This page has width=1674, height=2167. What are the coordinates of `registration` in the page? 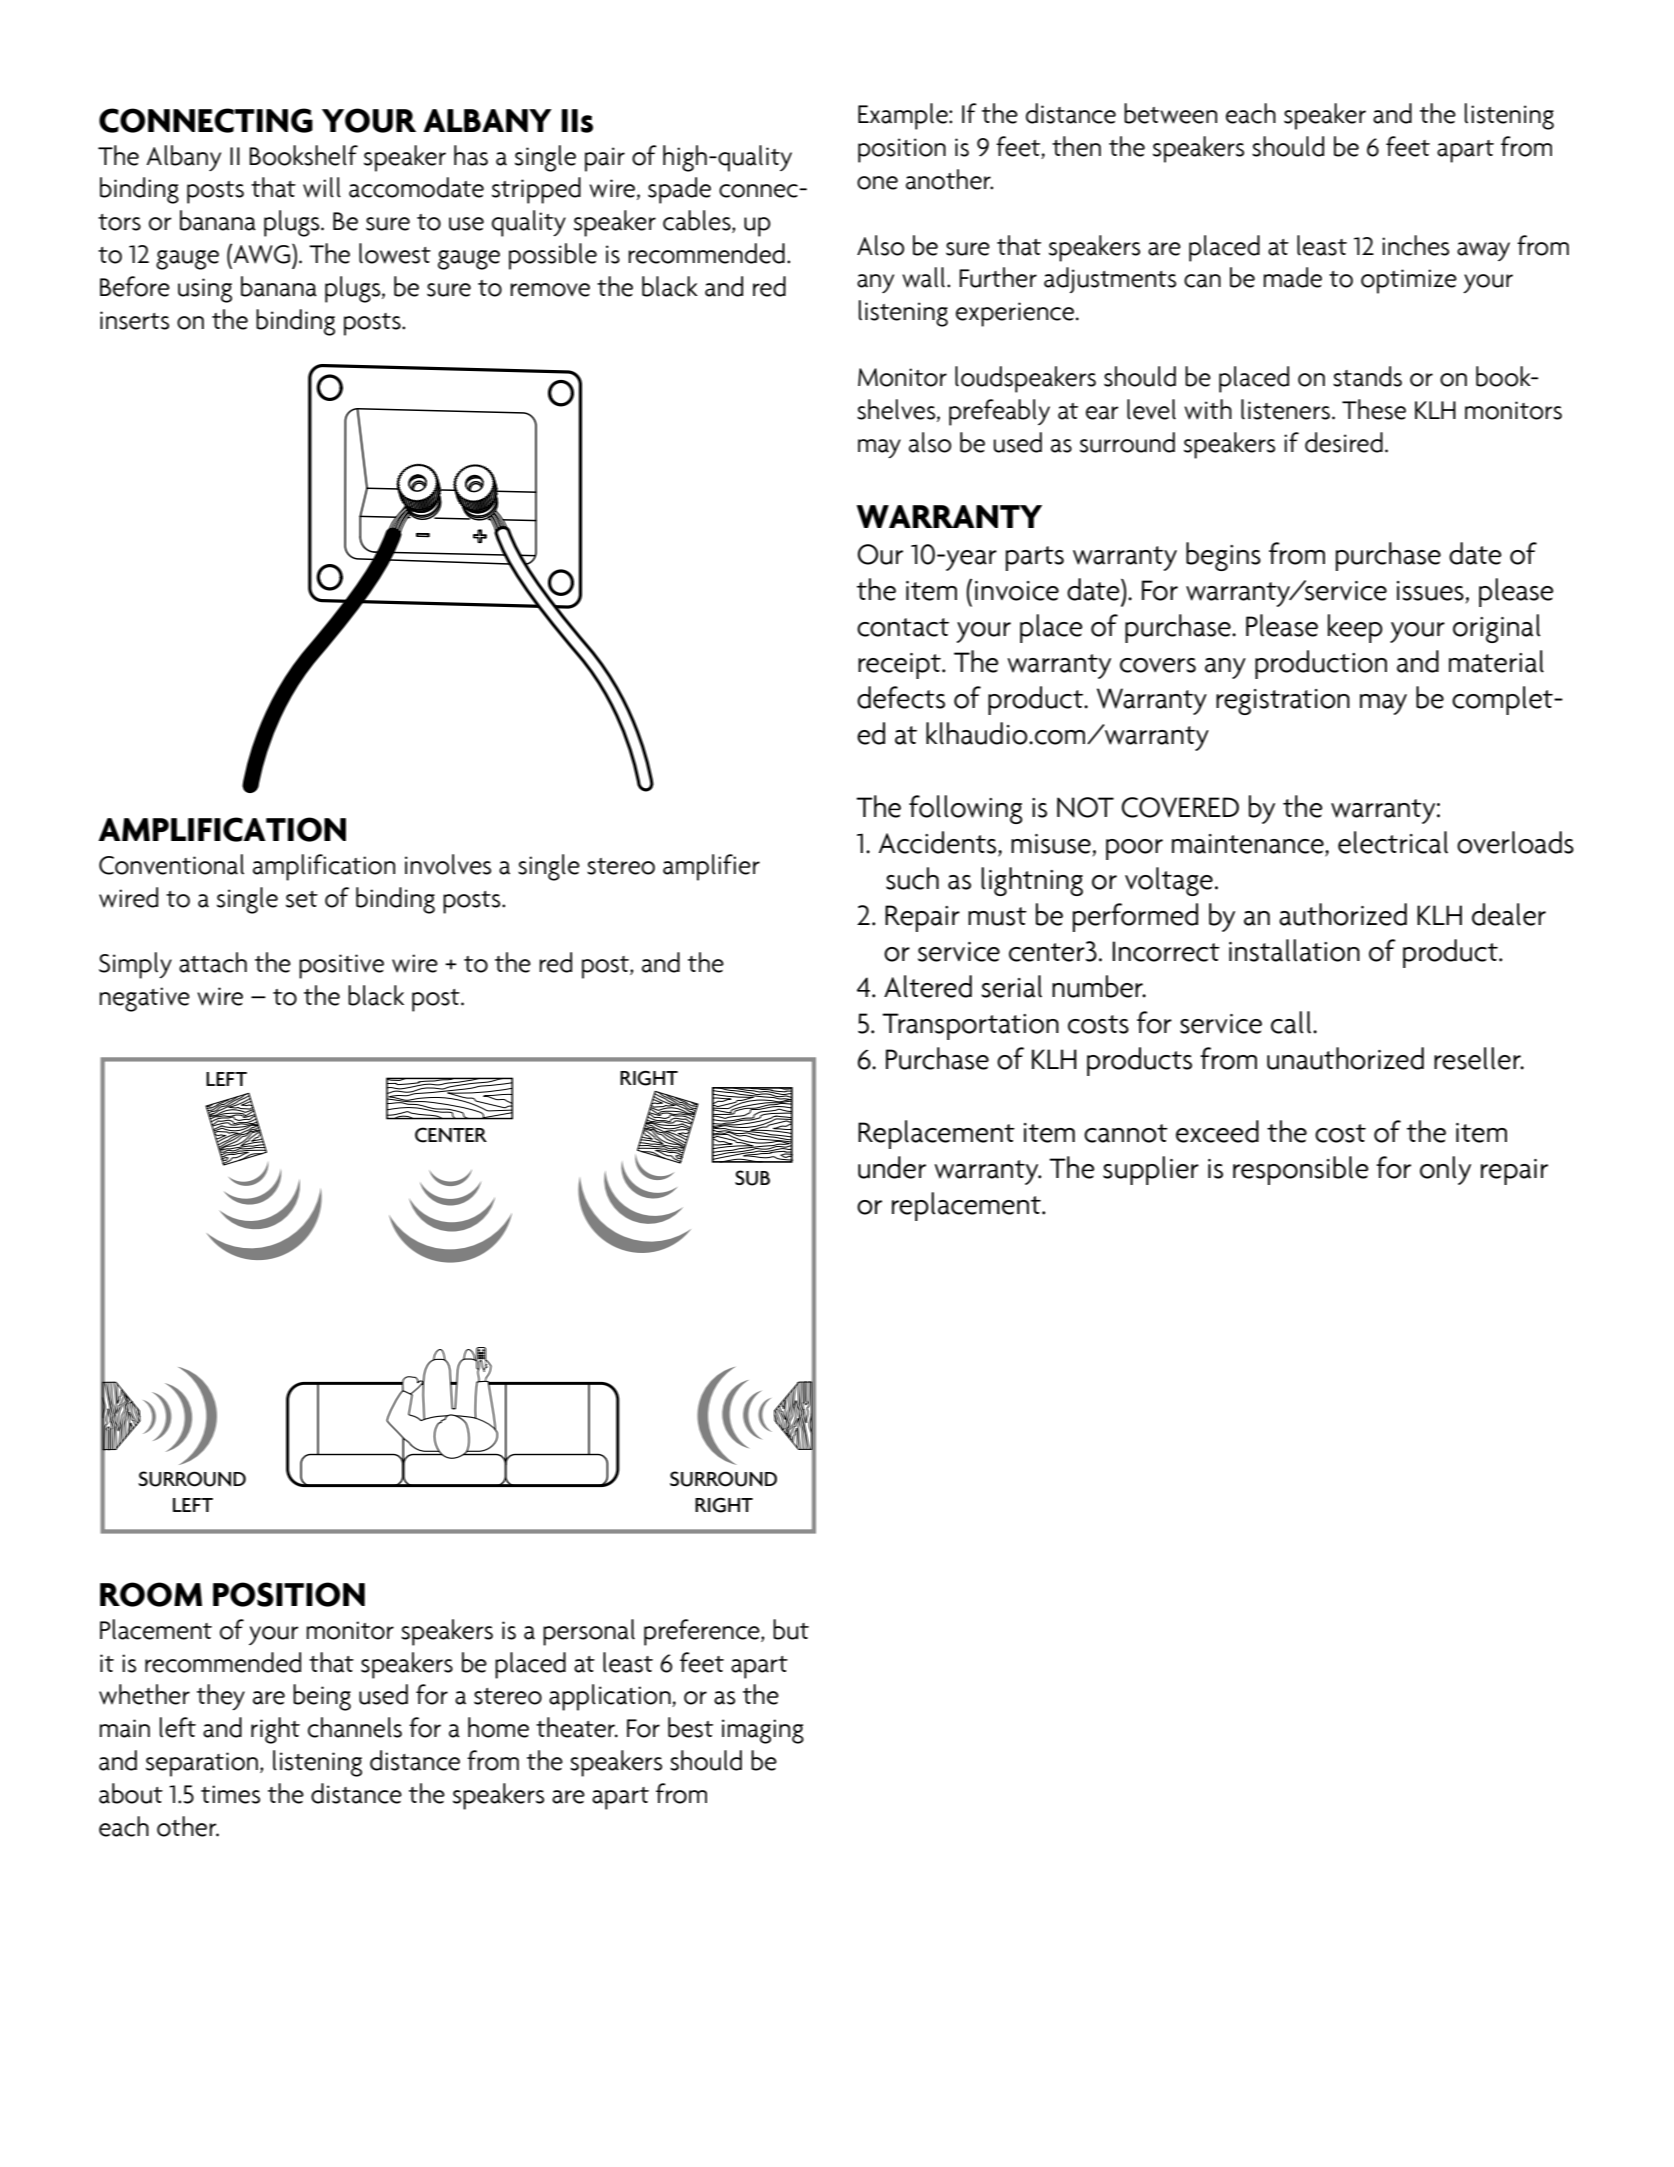 It's located at (1283, 702).
